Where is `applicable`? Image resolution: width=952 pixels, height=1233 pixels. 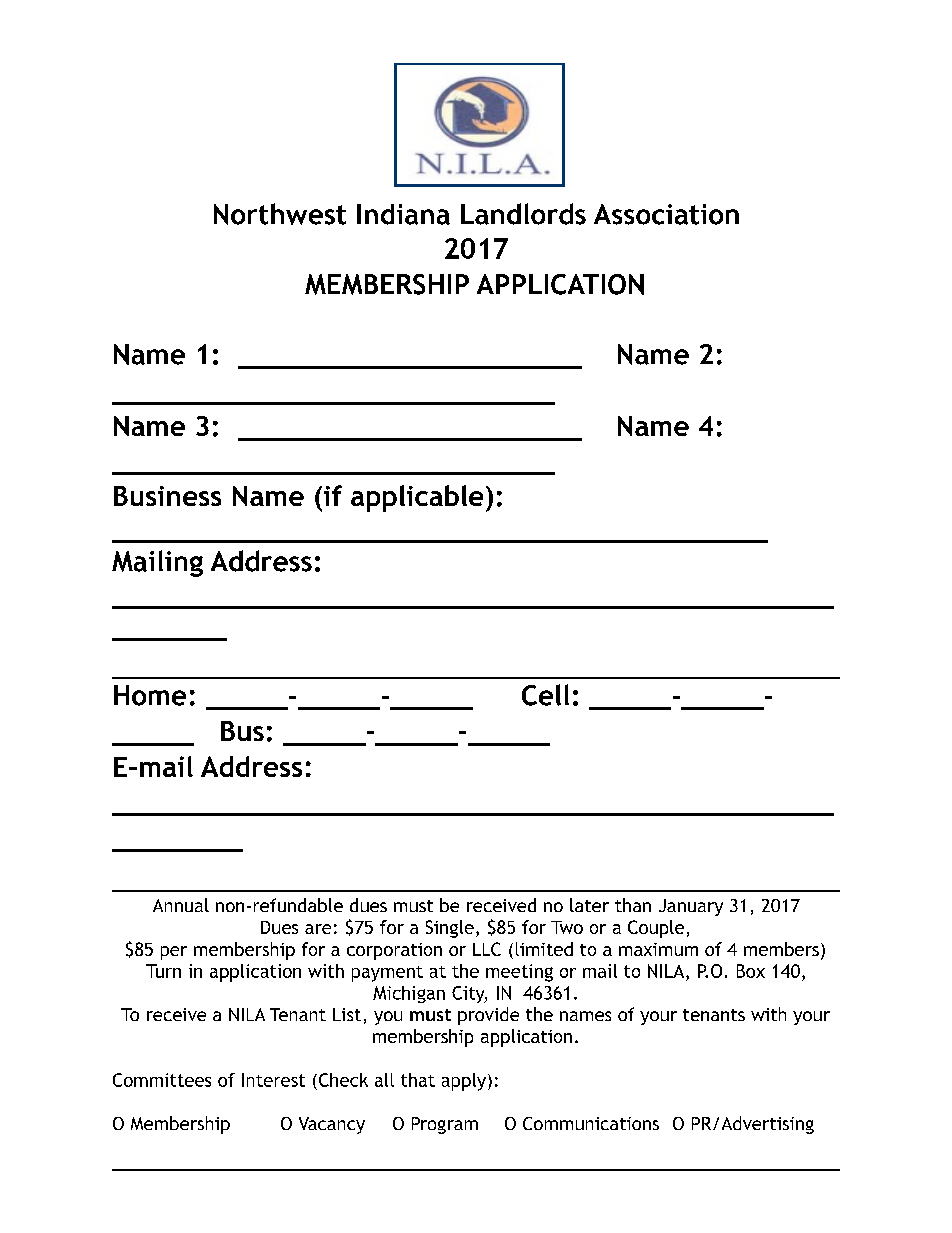
applicable is located at coordinates (417, 498).
